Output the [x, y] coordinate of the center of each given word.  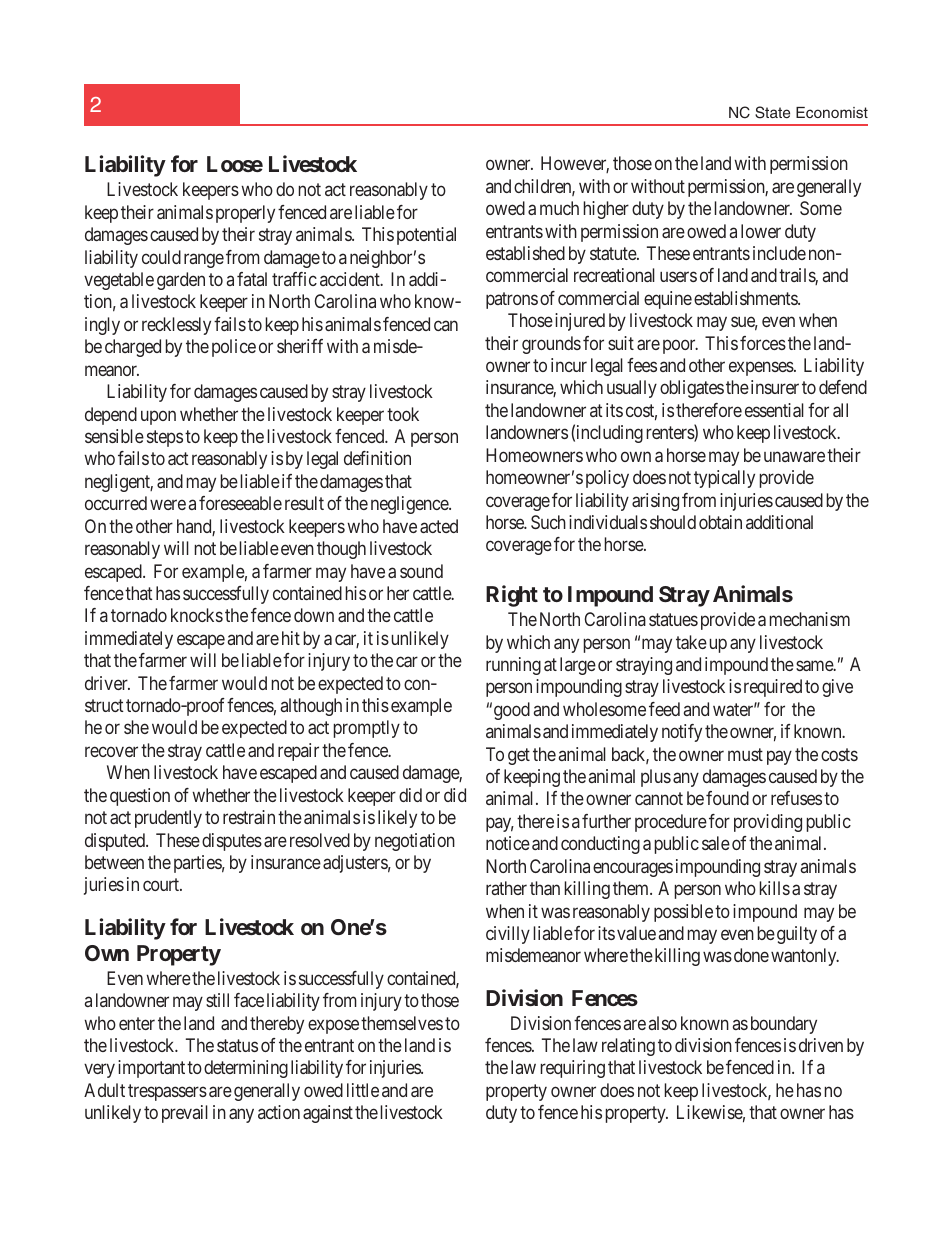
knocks [197, 615]
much [559, 208]
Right [512, 596]
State [772, 112]
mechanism [810, 619]
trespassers [167, 1092]
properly [245, 214]
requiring [573, 1069]
